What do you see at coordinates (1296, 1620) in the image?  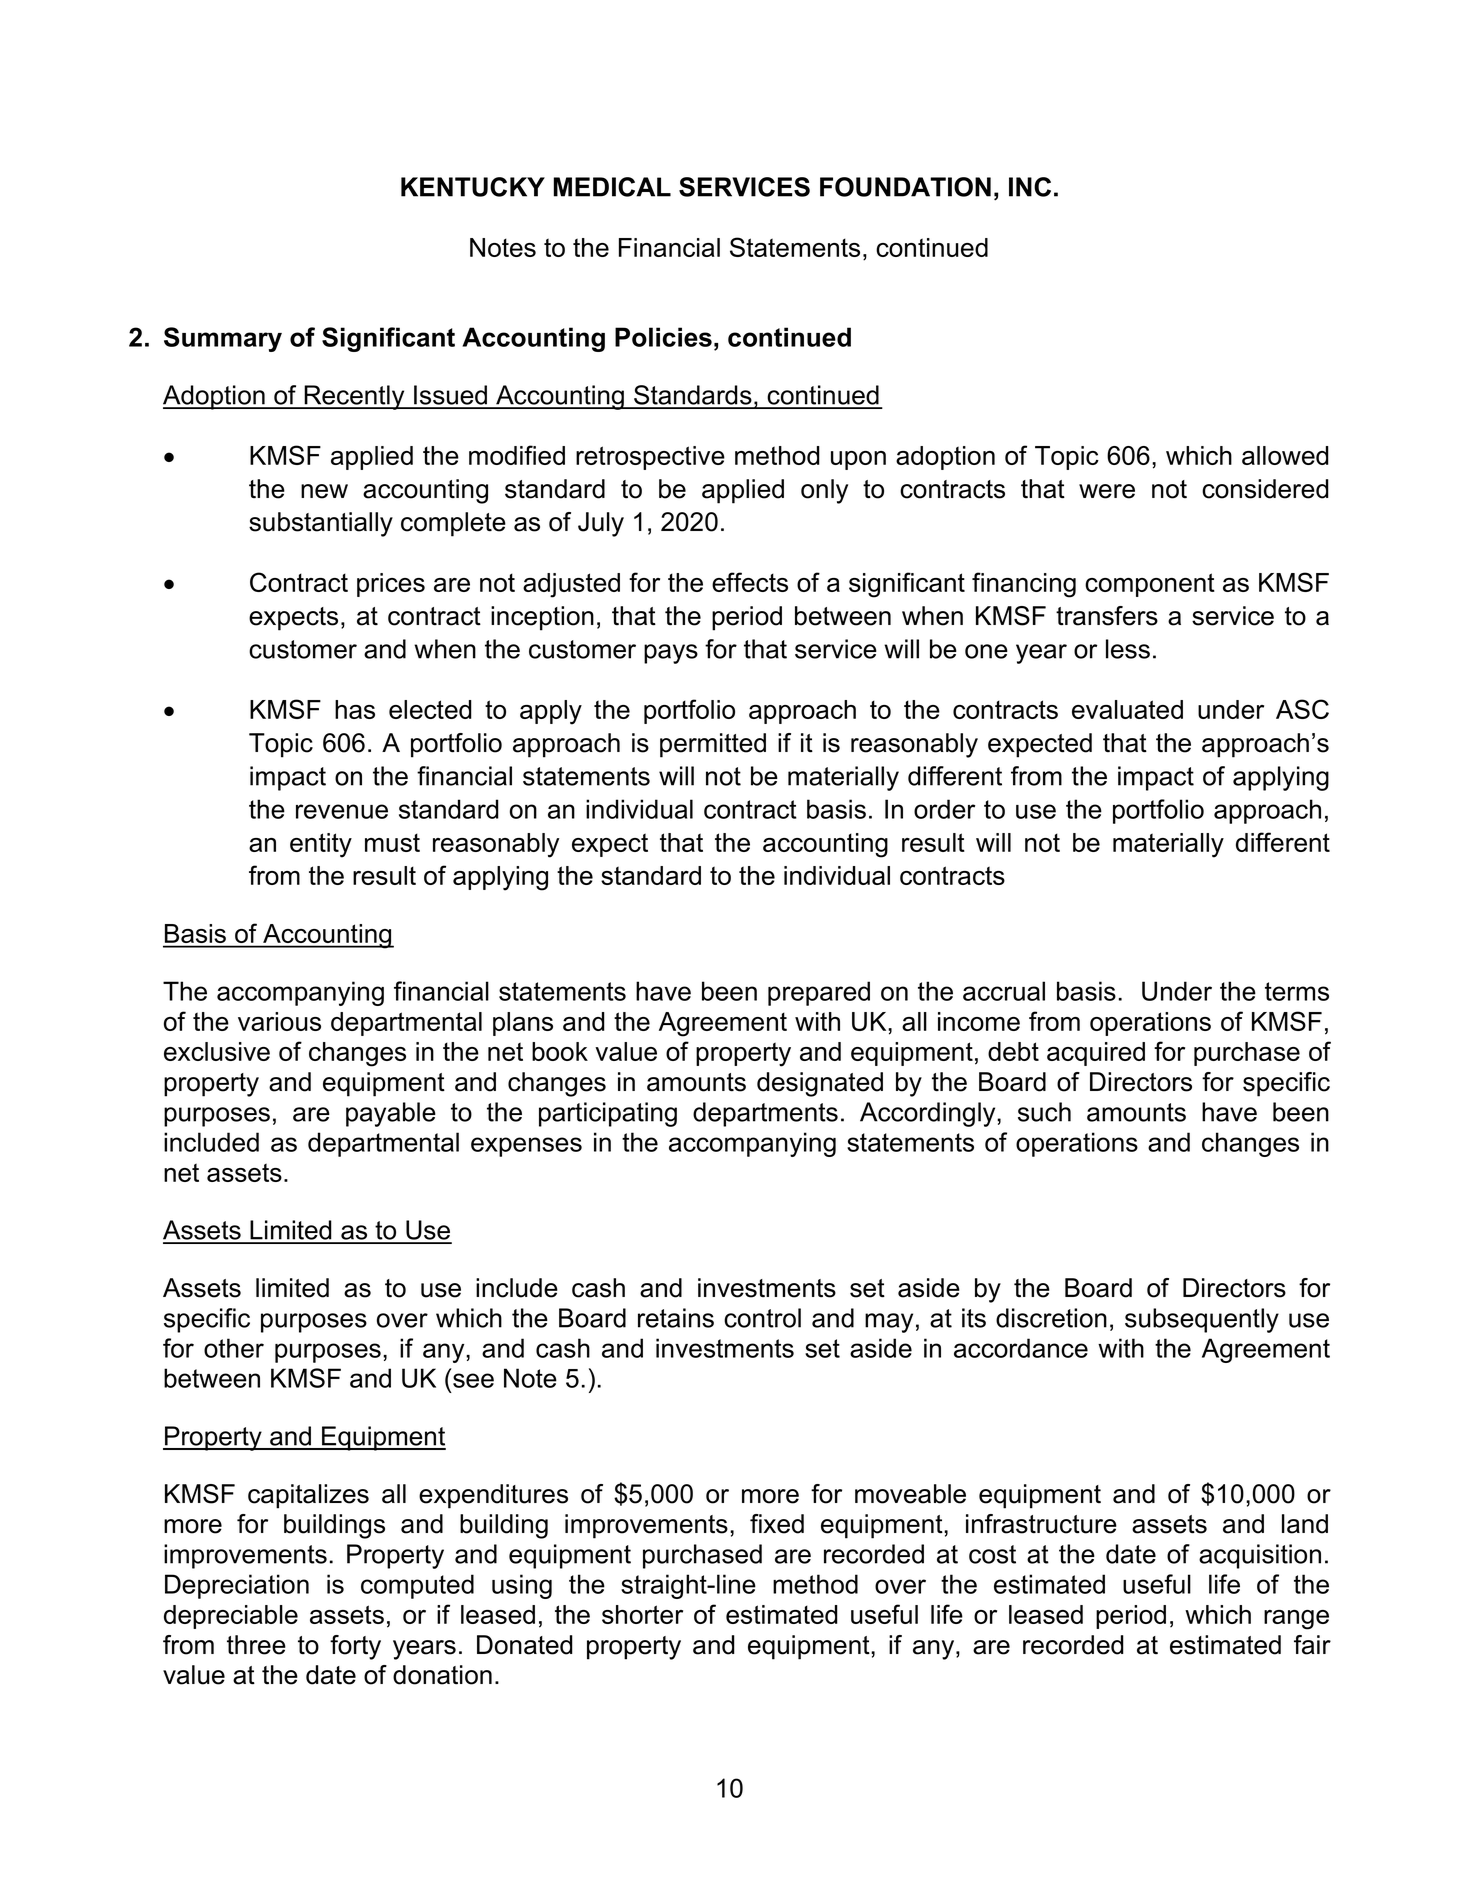 I see `range` at bounding box center [1296, 1620].
